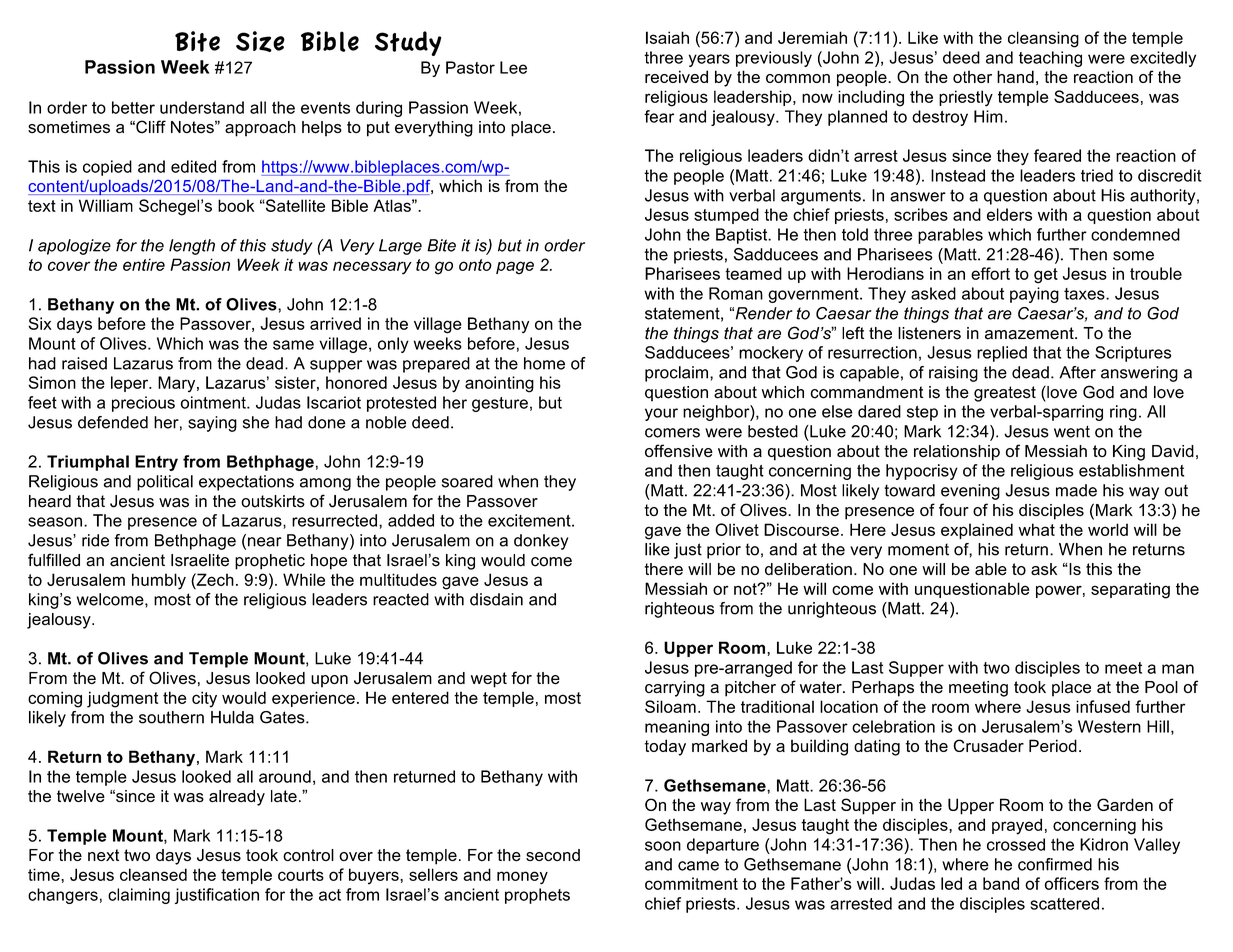  Describe the element at coordinates (204, 699) in the document. I see `city` at that location.
